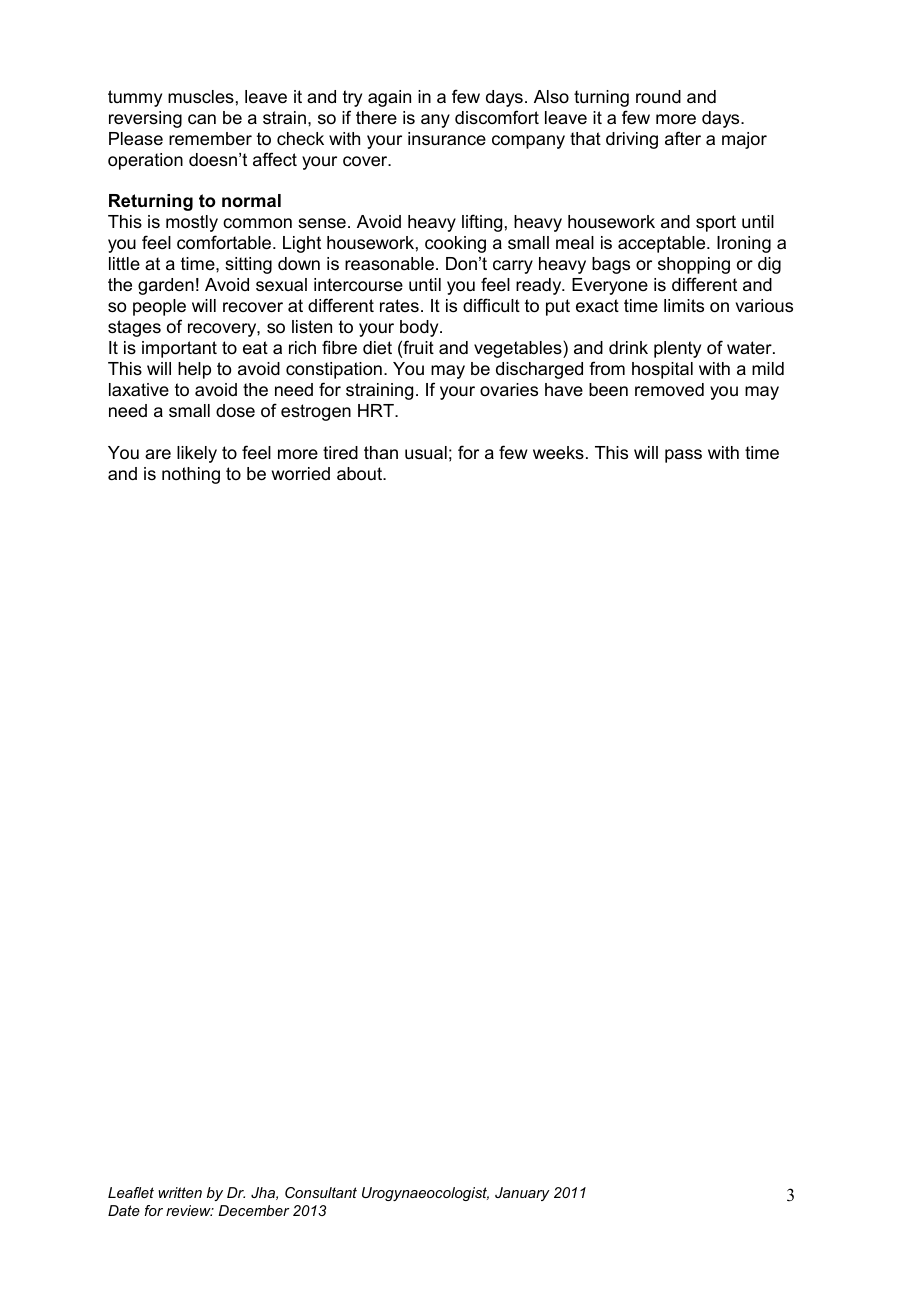 The width and height of the screenshot is (903, 1316). Describe the element at coordinates (683, 456) in the screenshot. I see `pass` at that location.
